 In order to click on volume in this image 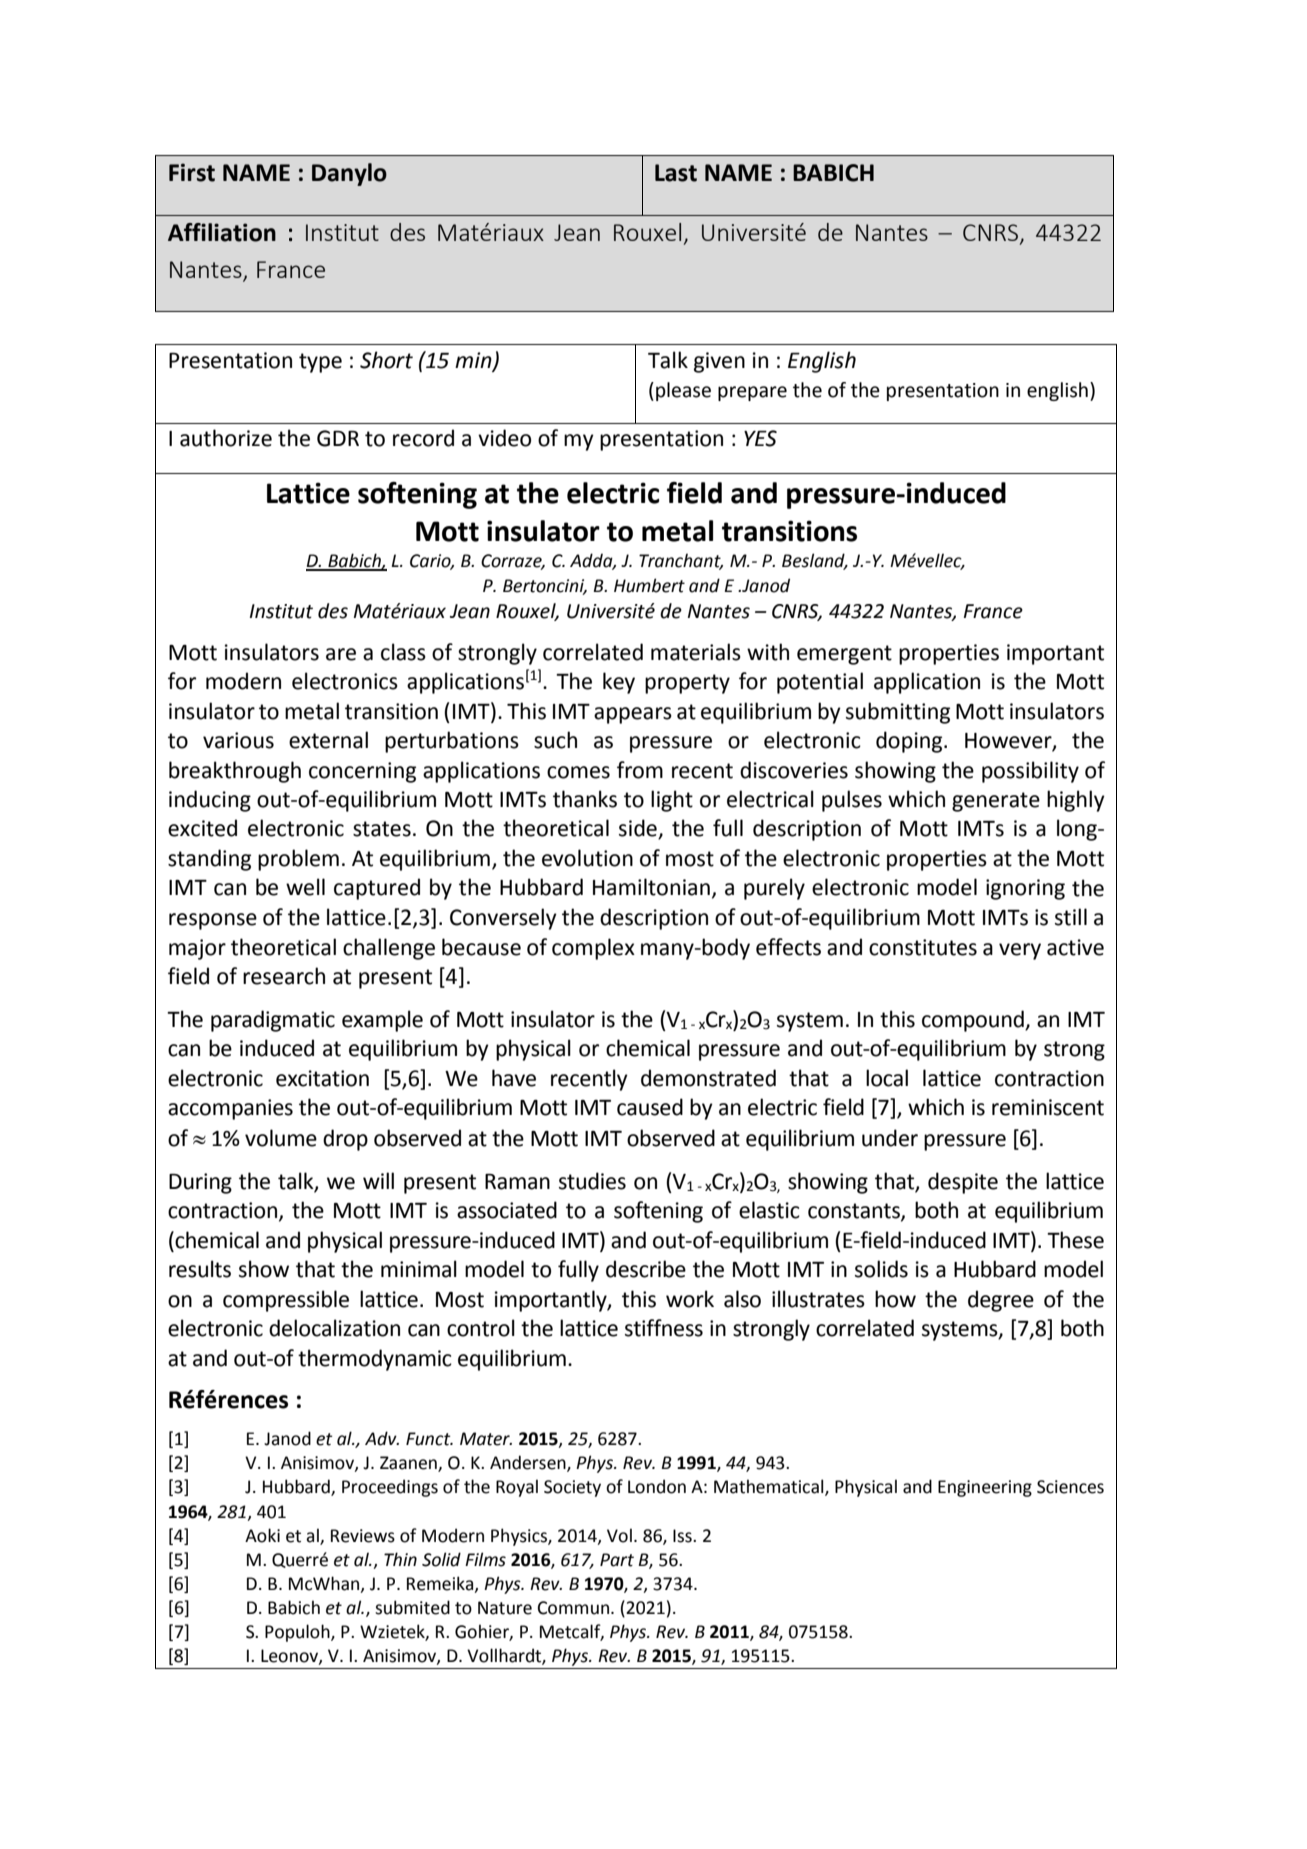, I will do `click(281, 1138)`.
